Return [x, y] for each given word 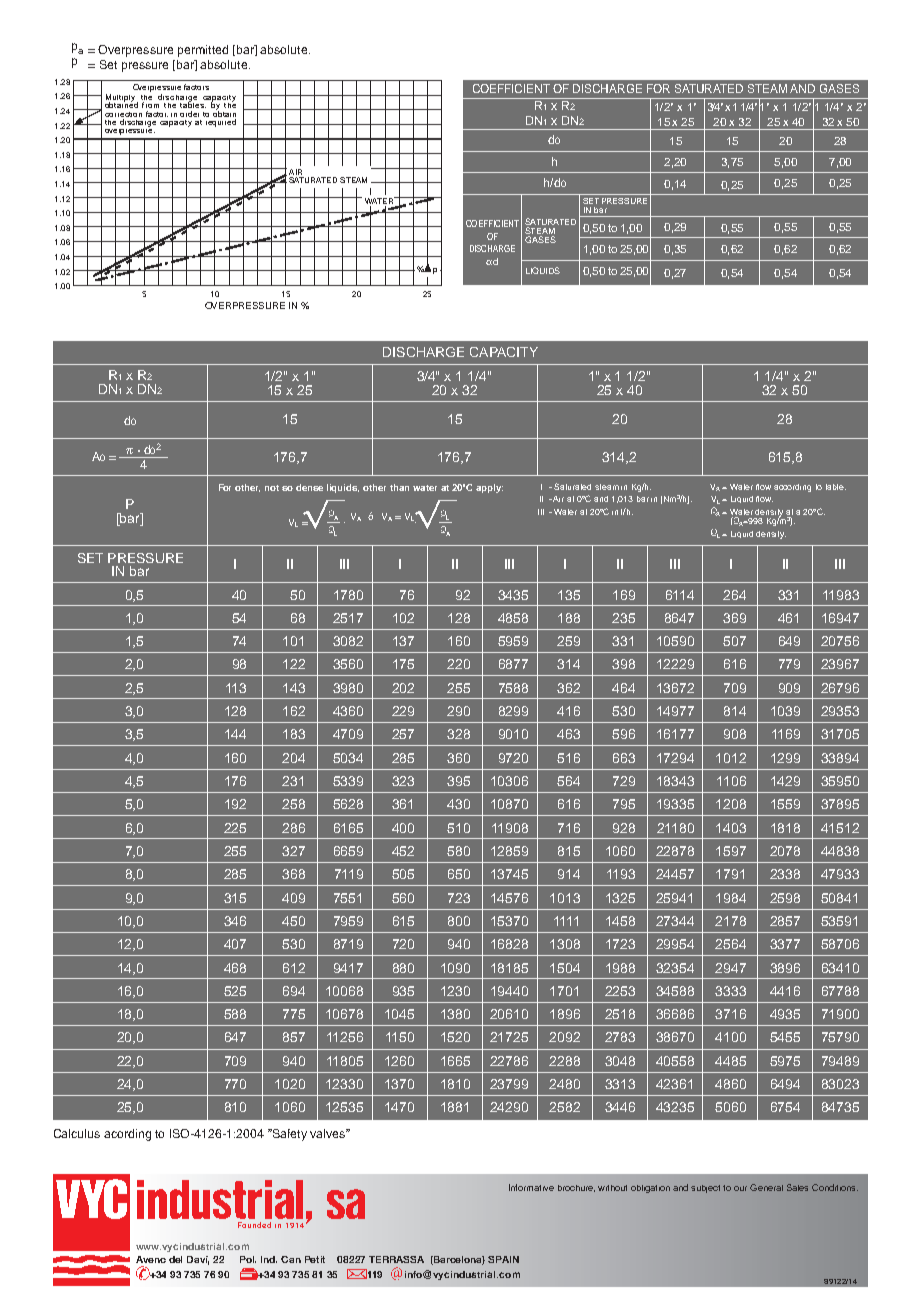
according [792, 488]
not [272, 488]
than [399, 487]
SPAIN [503, 1259]
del [175, 1259]
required [220, 121]
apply [489, 488]
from [150, 105]
